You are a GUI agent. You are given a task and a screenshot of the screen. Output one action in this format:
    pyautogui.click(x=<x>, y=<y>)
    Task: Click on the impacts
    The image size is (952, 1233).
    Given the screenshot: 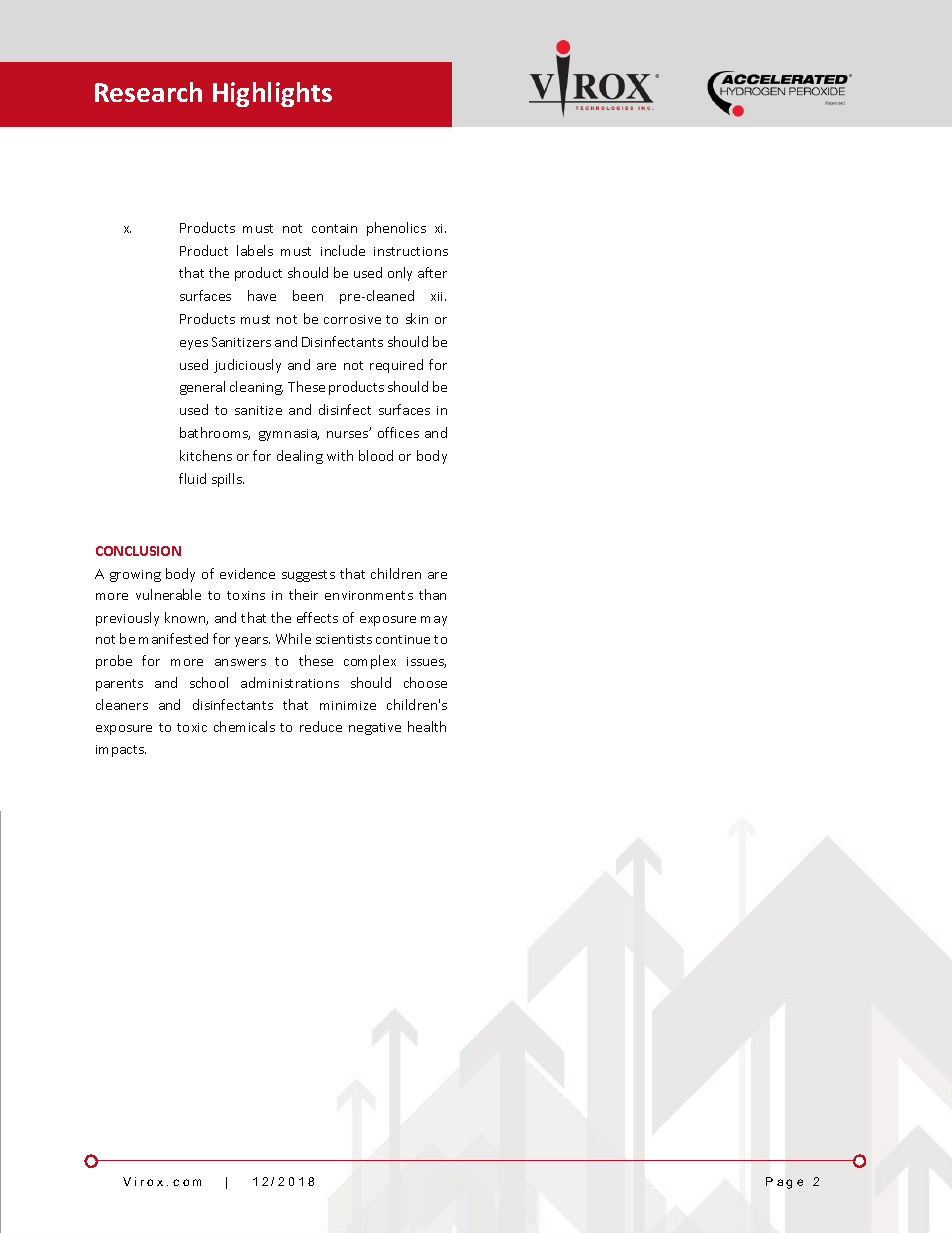 What is the action you would take?
    pyautogui.click(x=121, y=751)
